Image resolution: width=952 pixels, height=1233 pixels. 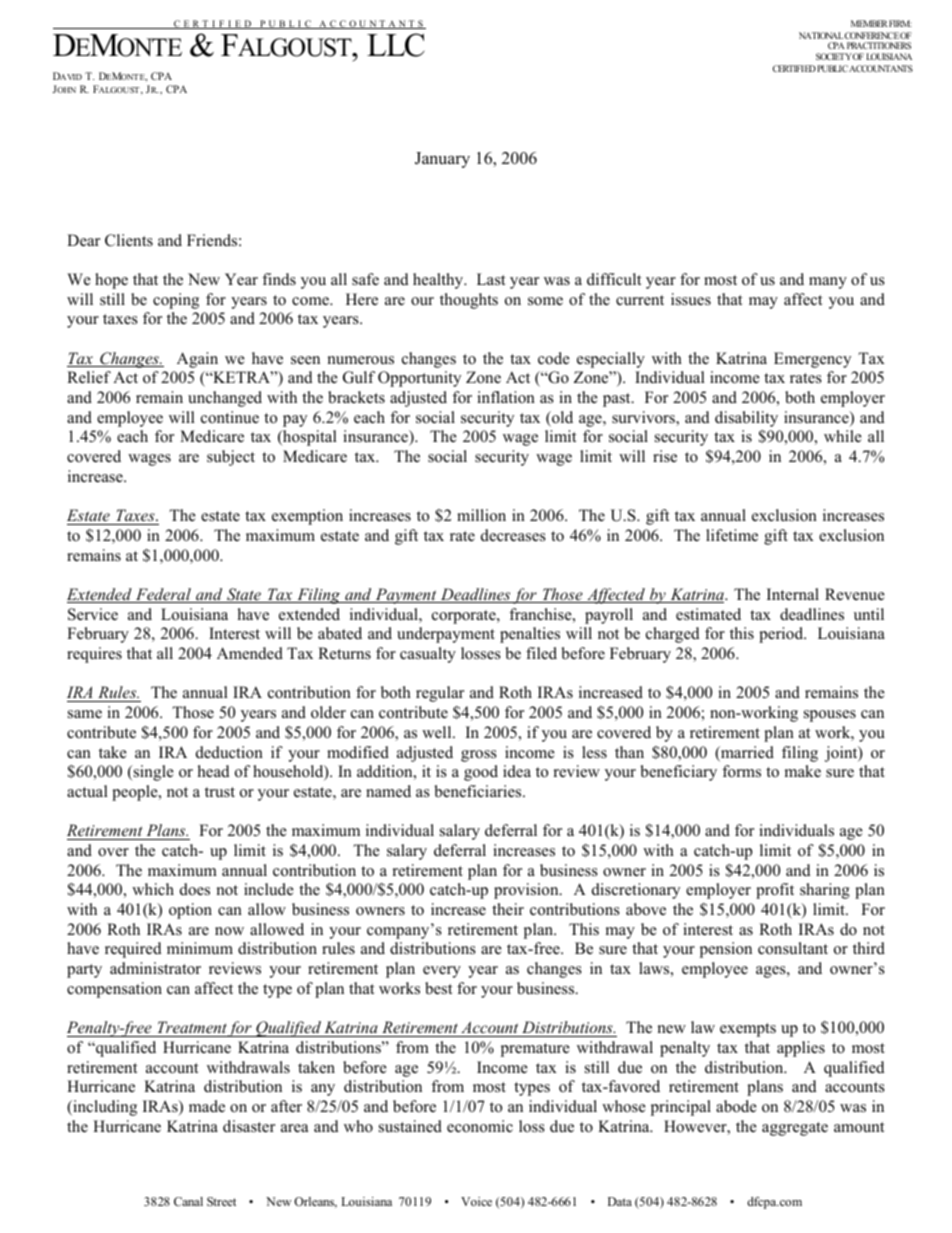 I want to click on January, so click(x=442, y=160).
